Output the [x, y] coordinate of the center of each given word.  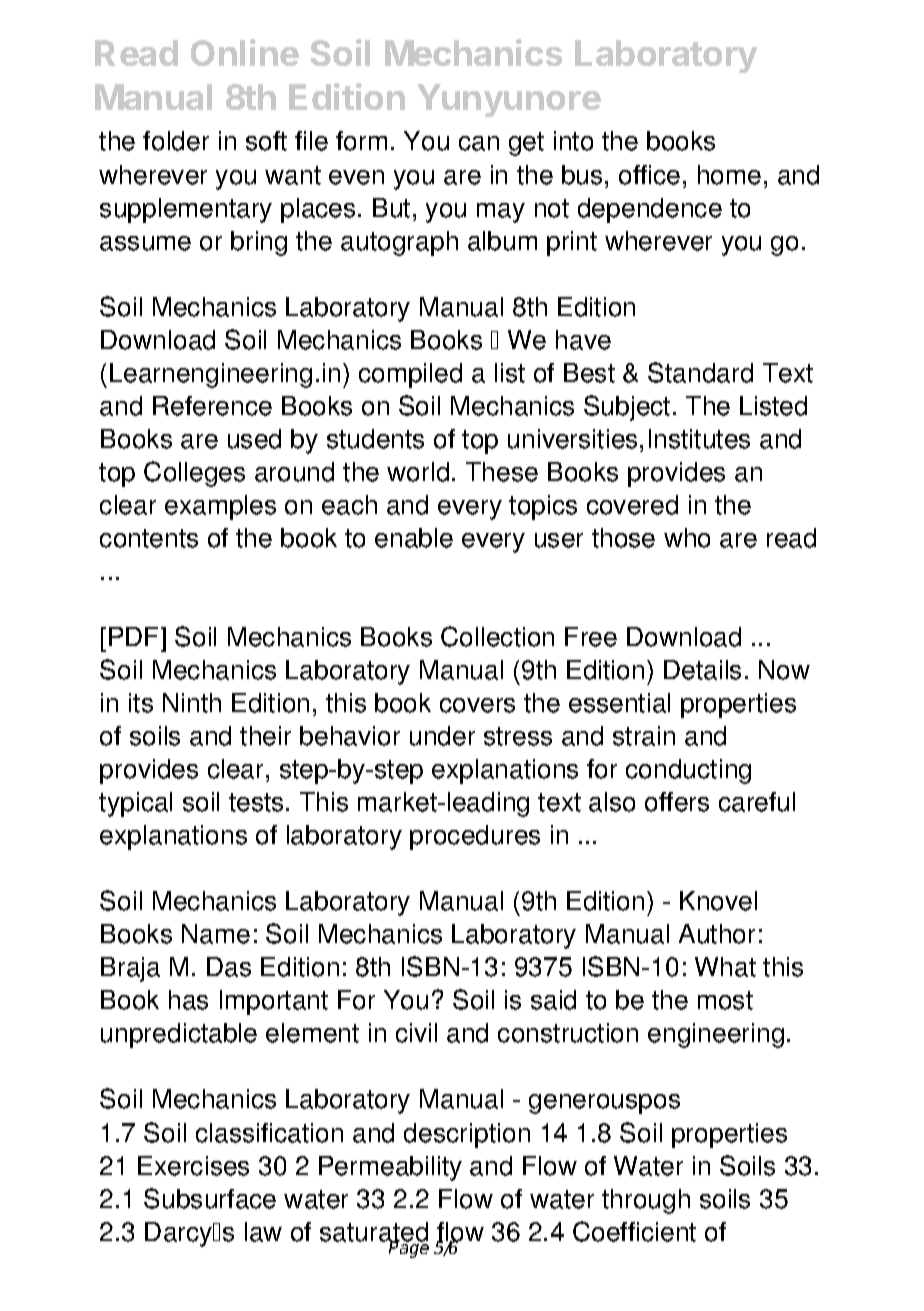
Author [717, 934]
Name [216, 934]
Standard [700, 372]
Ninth [192, 703]
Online [245, 52]
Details [702, 670]
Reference [212, 406]
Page [409, 1249]
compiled [410, 375]
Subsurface [210, 1198]
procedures [475, 837]
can [479, 143]
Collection [497, 636]
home [729, 175]
